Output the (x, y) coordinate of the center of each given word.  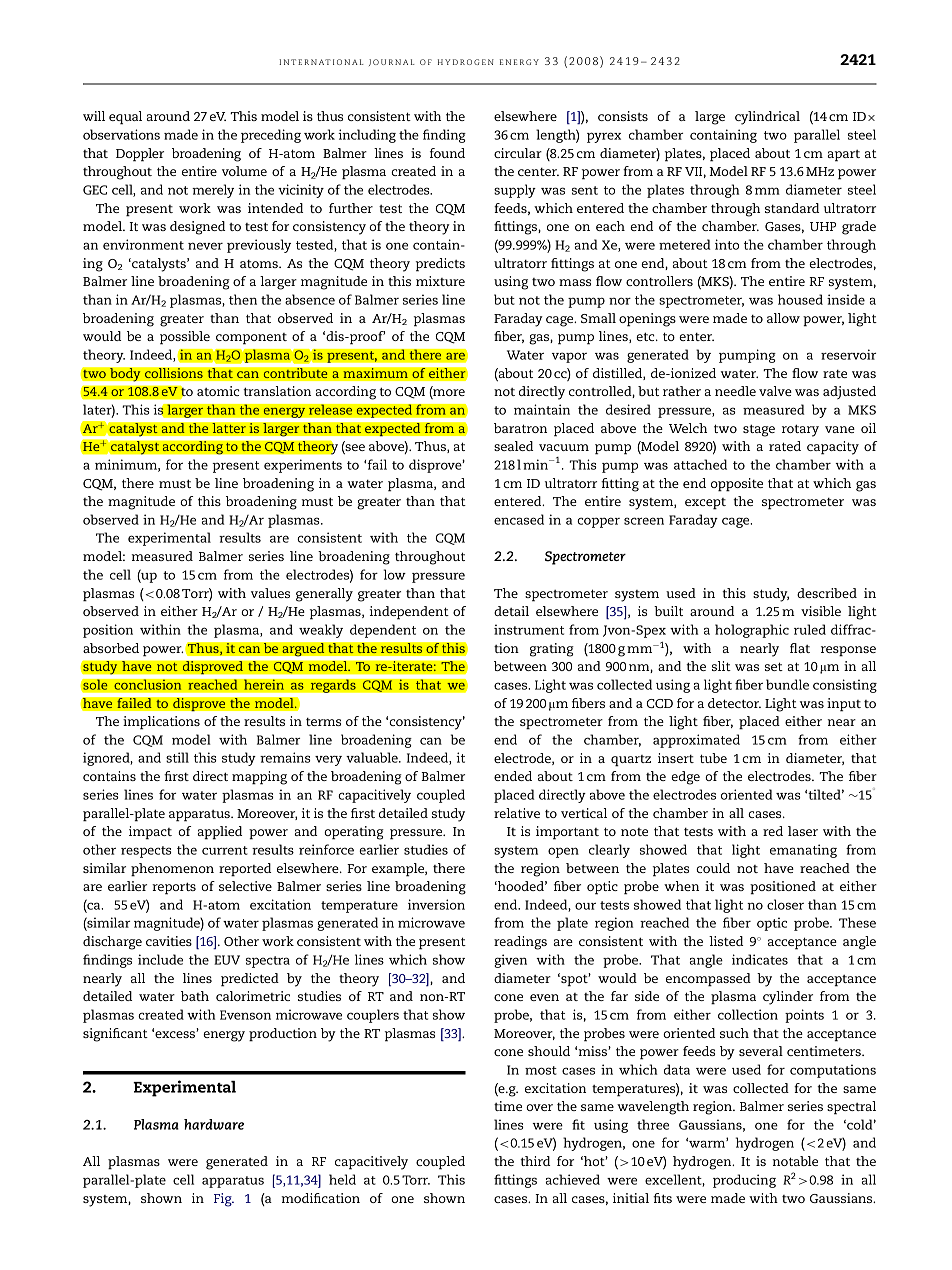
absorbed (111, 648)
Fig (224, 1200)
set (774, 666)
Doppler (140, 155)
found (447, 153)
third (535, 1161)
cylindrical (767, 118)
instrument (529, 629)
